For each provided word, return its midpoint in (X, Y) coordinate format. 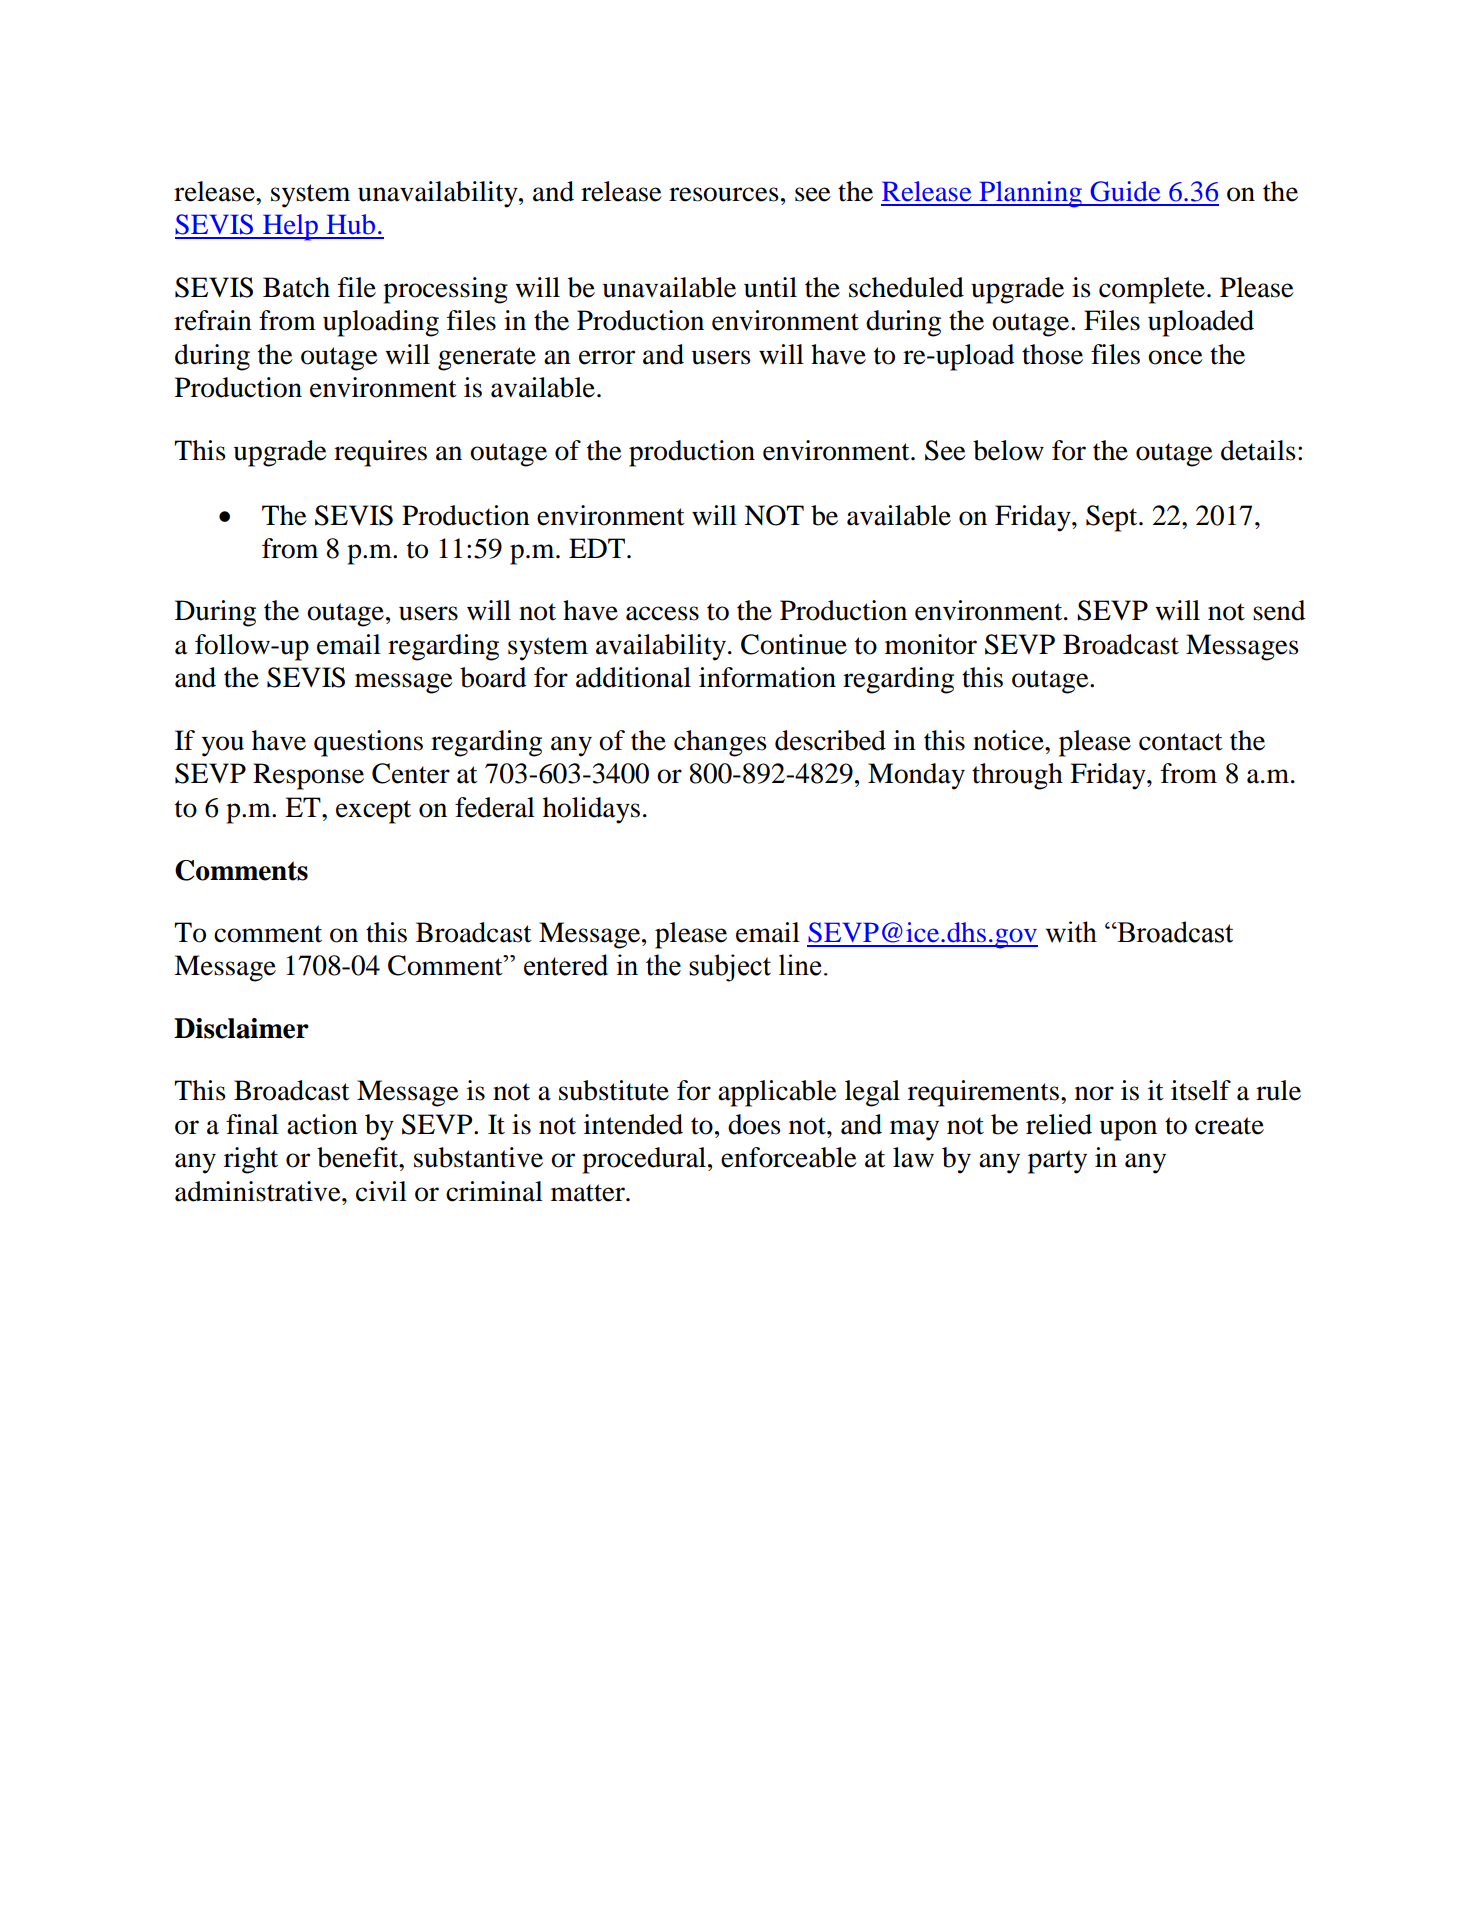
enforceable (789, 1157)
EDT (598, 548)
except (373, 812)
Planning (1030, 194)
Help (290, 227)
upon (1128, 1130)
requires (380, 453)
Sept (1113, 518)
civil (381, 1191)
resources (724, 194)
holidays (591, 810)
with (1071, 932)
